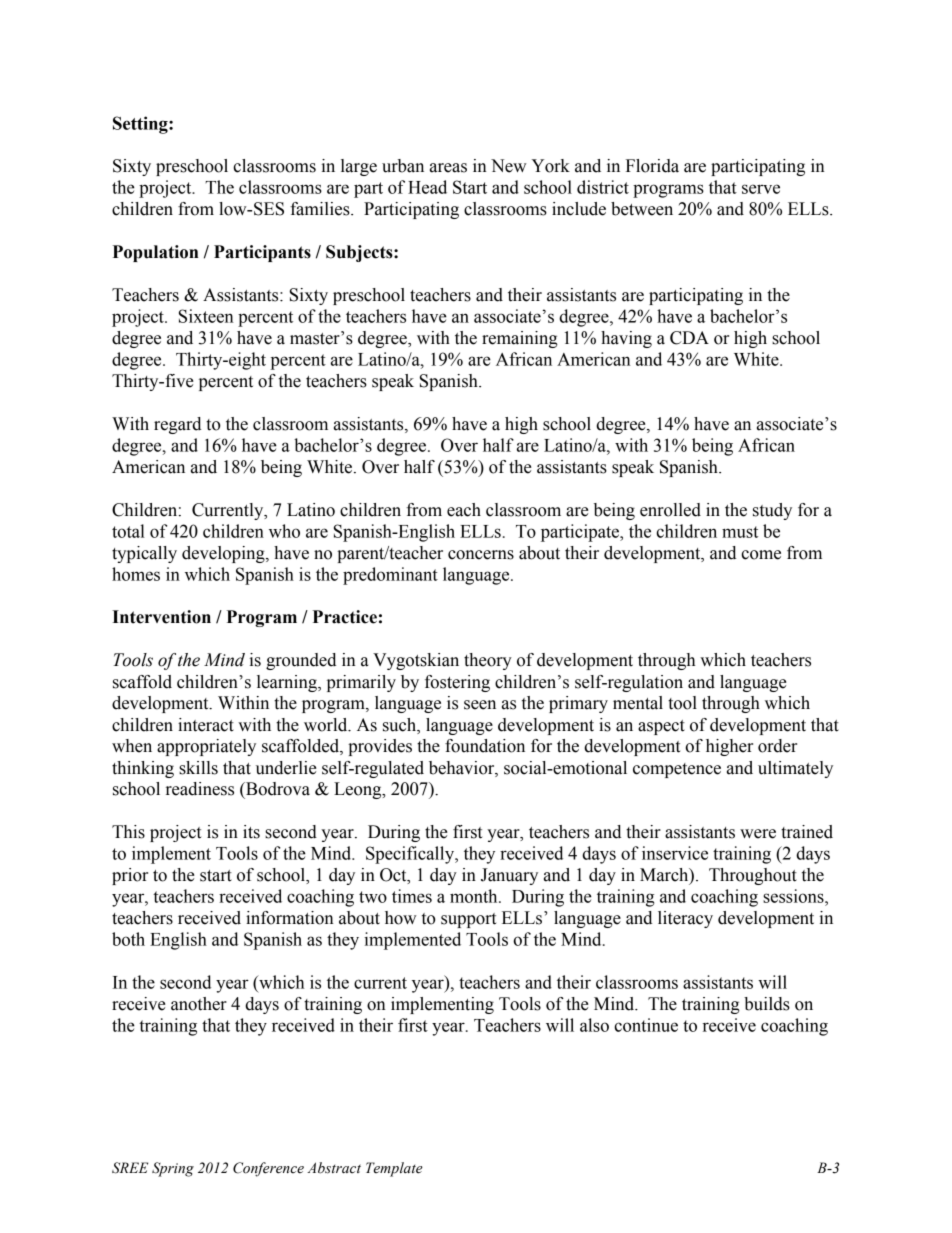 The height and width of the page is (1233, 952). What do you see at coordinates (141, 125) in the page?
I see `Setting` at bounding box center [141, 125].
